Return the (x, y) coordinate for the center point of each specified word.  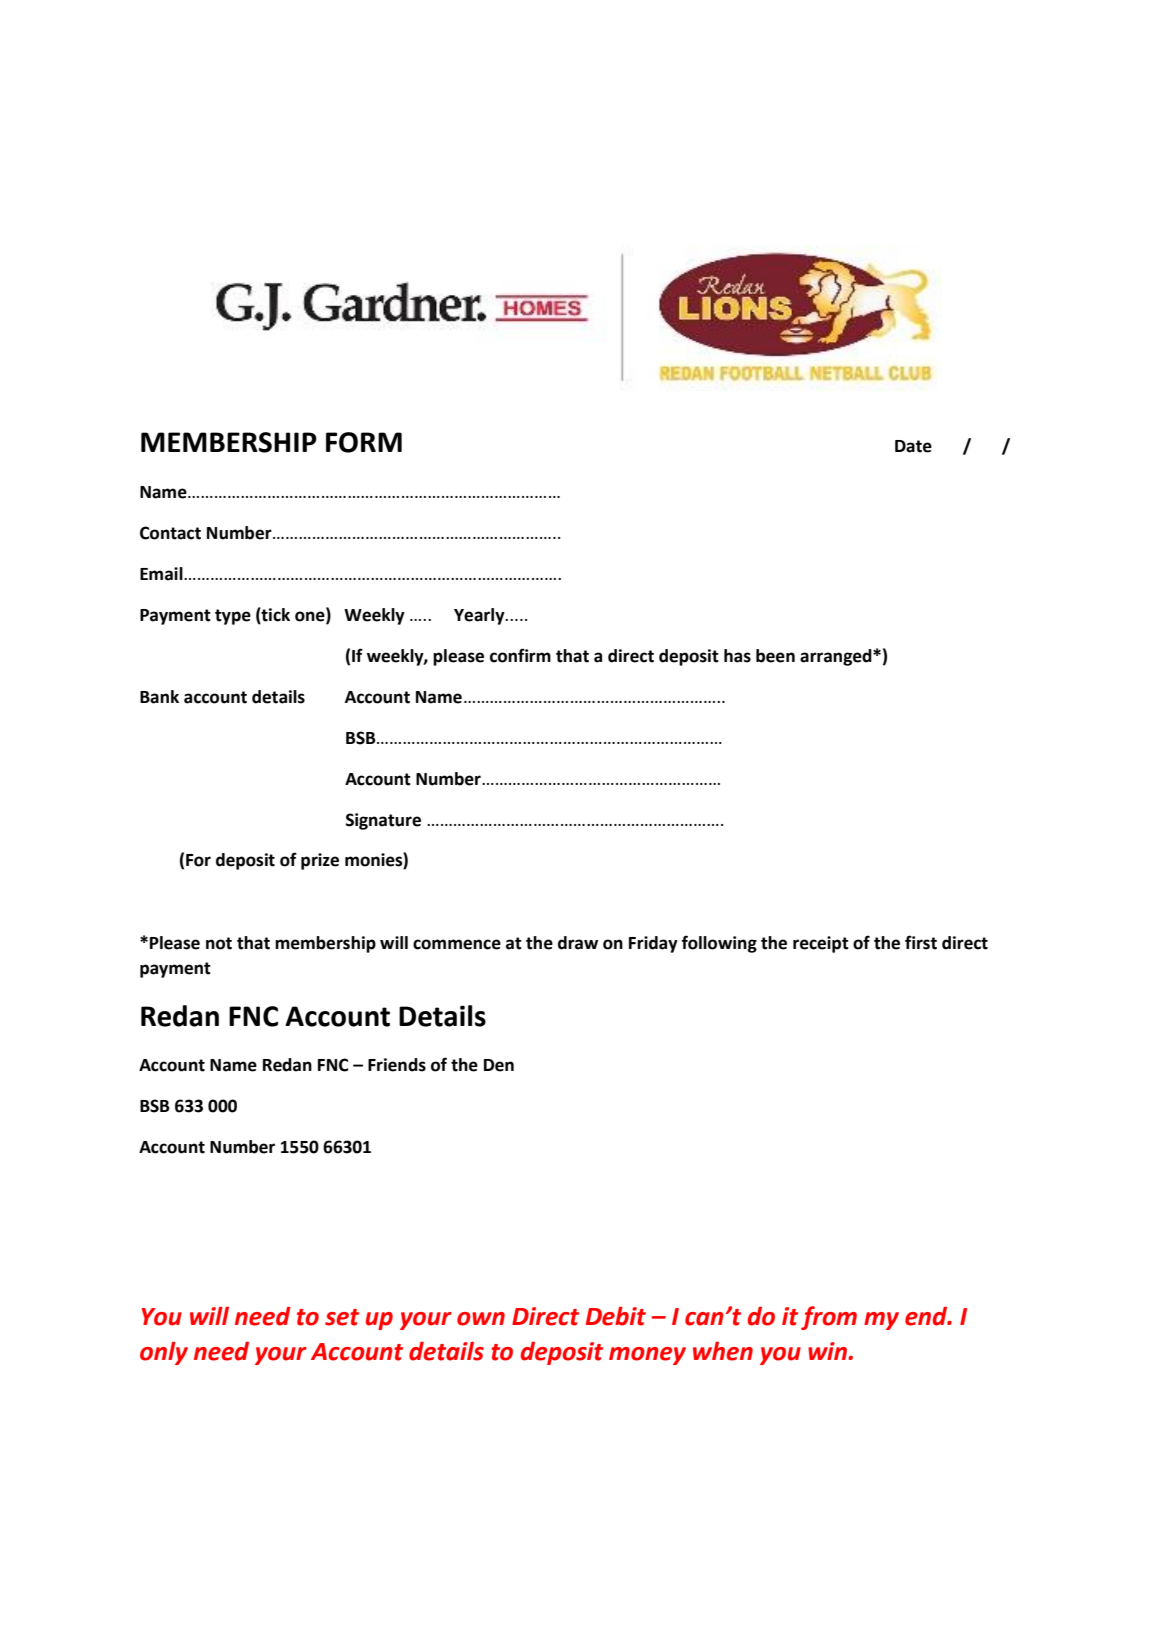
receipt (821, 944)
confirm (520, 655)
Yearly (480, 616)
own (481, 1319)
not (219, 943)
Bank (159, 697)
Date (913, 446)
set (342, 1317)
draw (578, 943)
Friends (397, 1065)
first (921, 942)
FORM (364, 442)
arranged (837, 657)
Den (499, 1065)
